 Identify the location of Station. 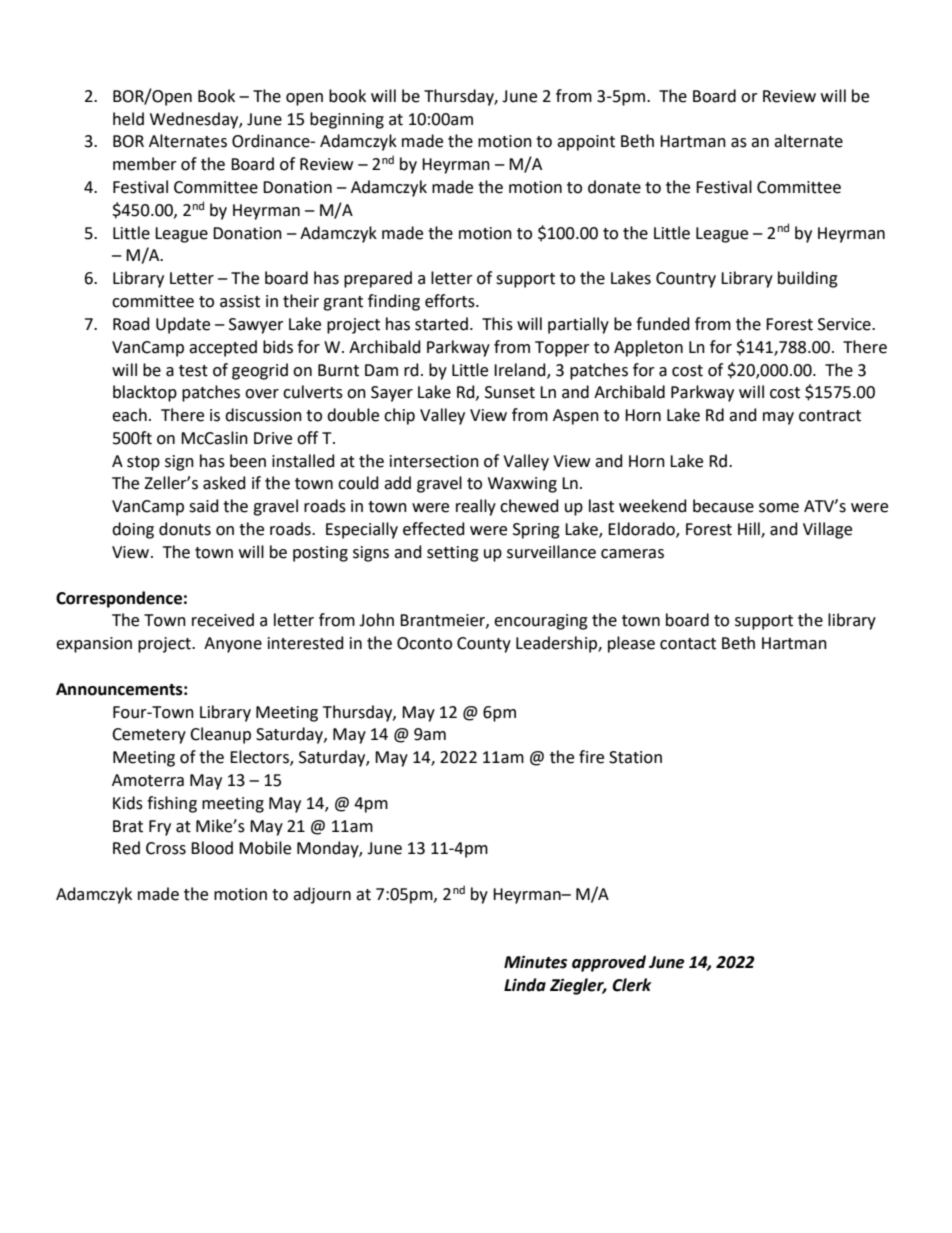
(635, 757).
